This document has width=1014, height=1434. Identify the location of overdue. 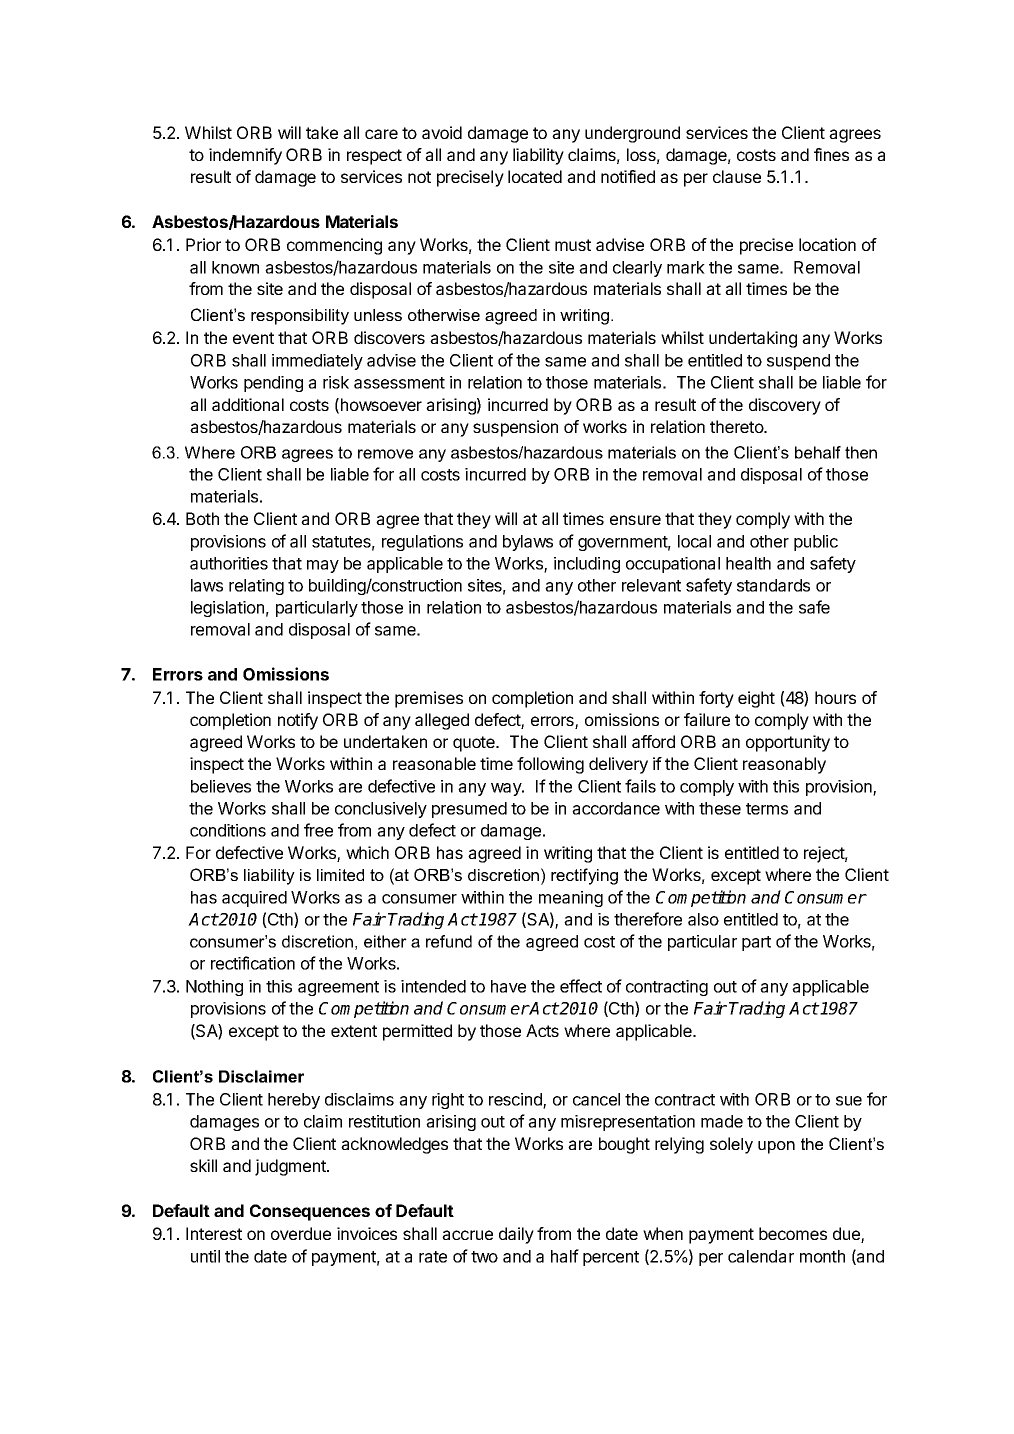
(301, 1233).
